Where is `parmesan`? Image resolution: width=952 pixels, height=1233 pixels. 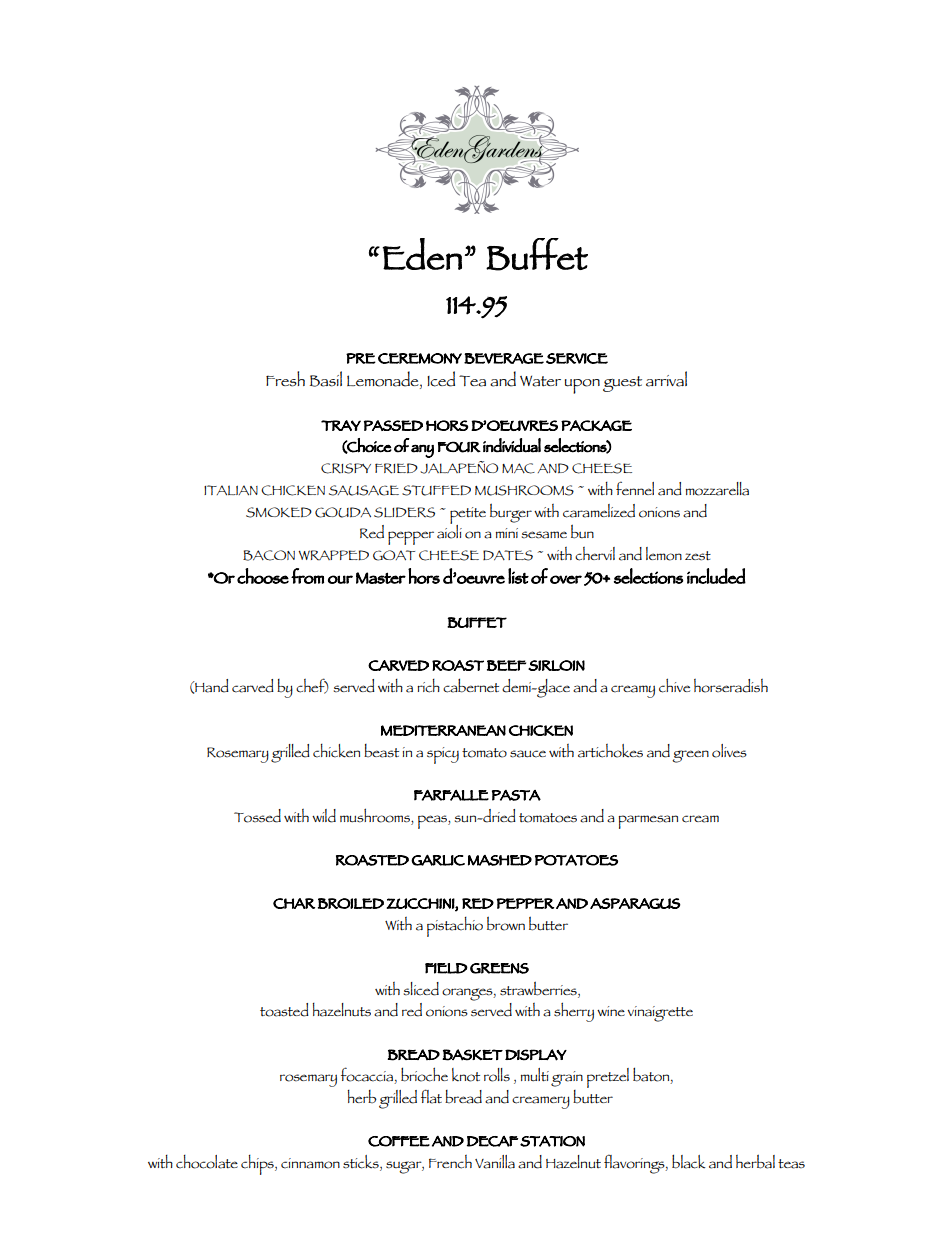
parmesan is located at coordinates (648, 822).
